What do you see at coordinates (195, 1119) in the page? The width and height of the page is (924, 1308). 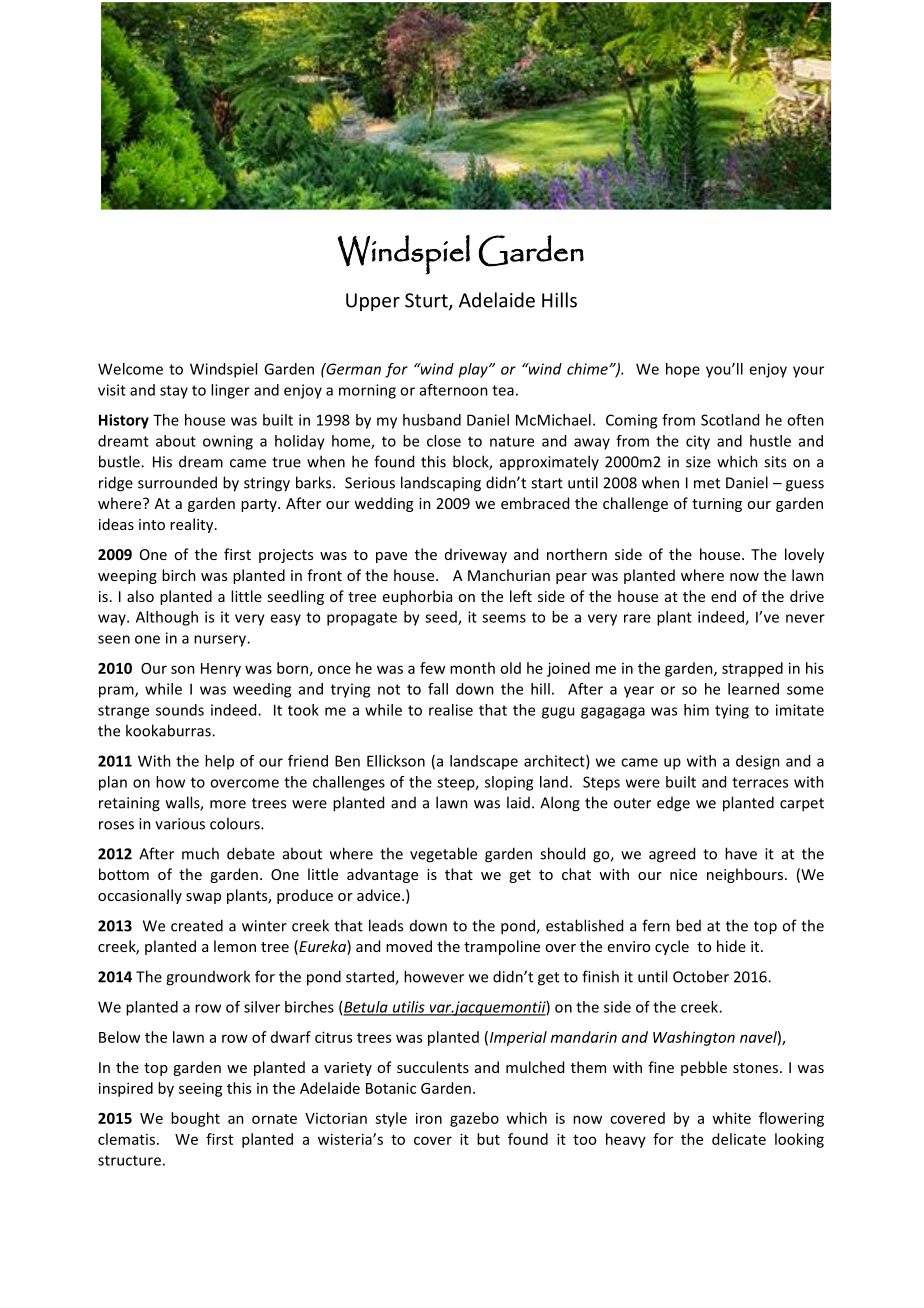 I see `bought` at bounding box center [195, 1119].
